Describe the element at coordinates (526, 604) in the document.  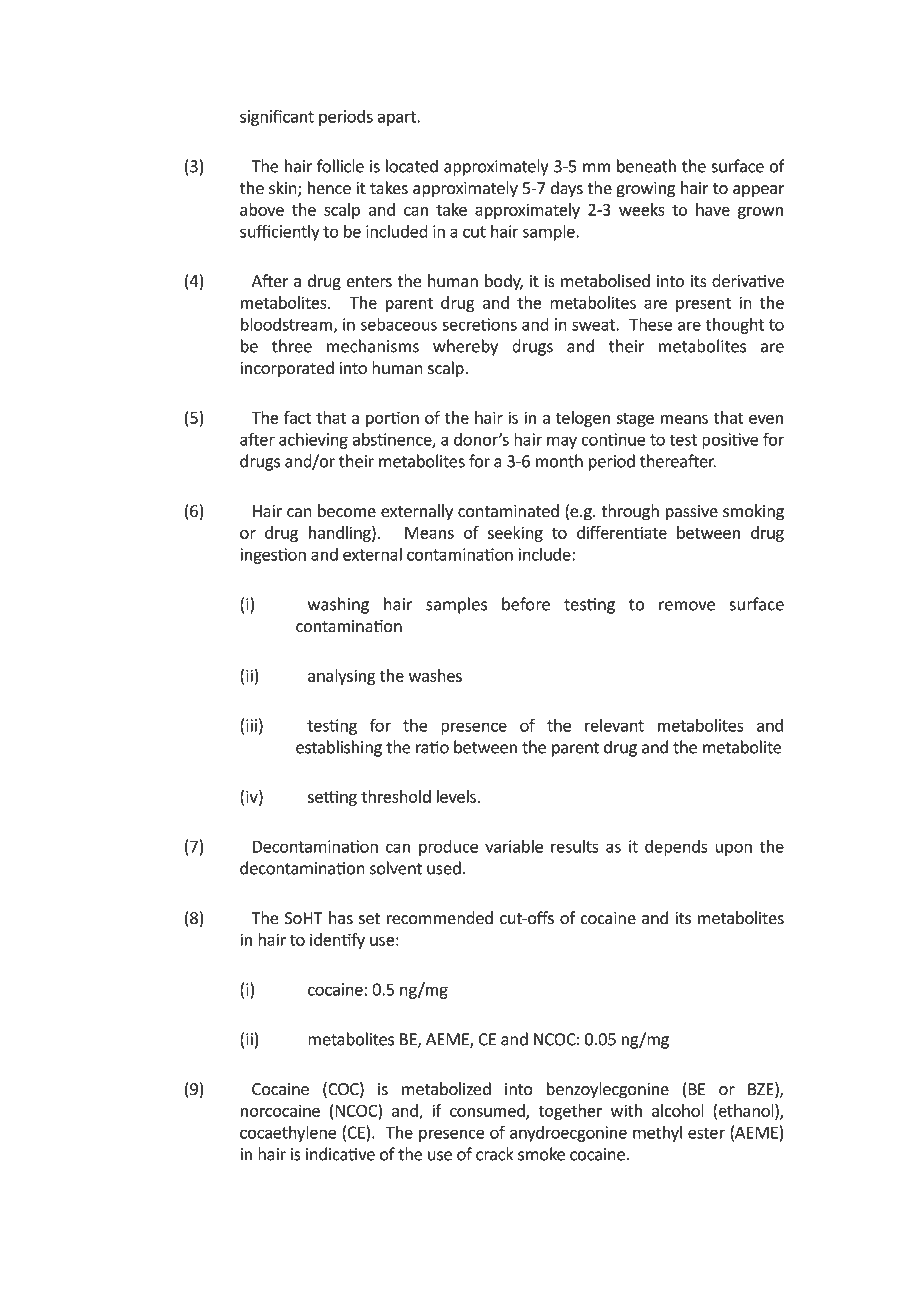
I see `before` at that location.
